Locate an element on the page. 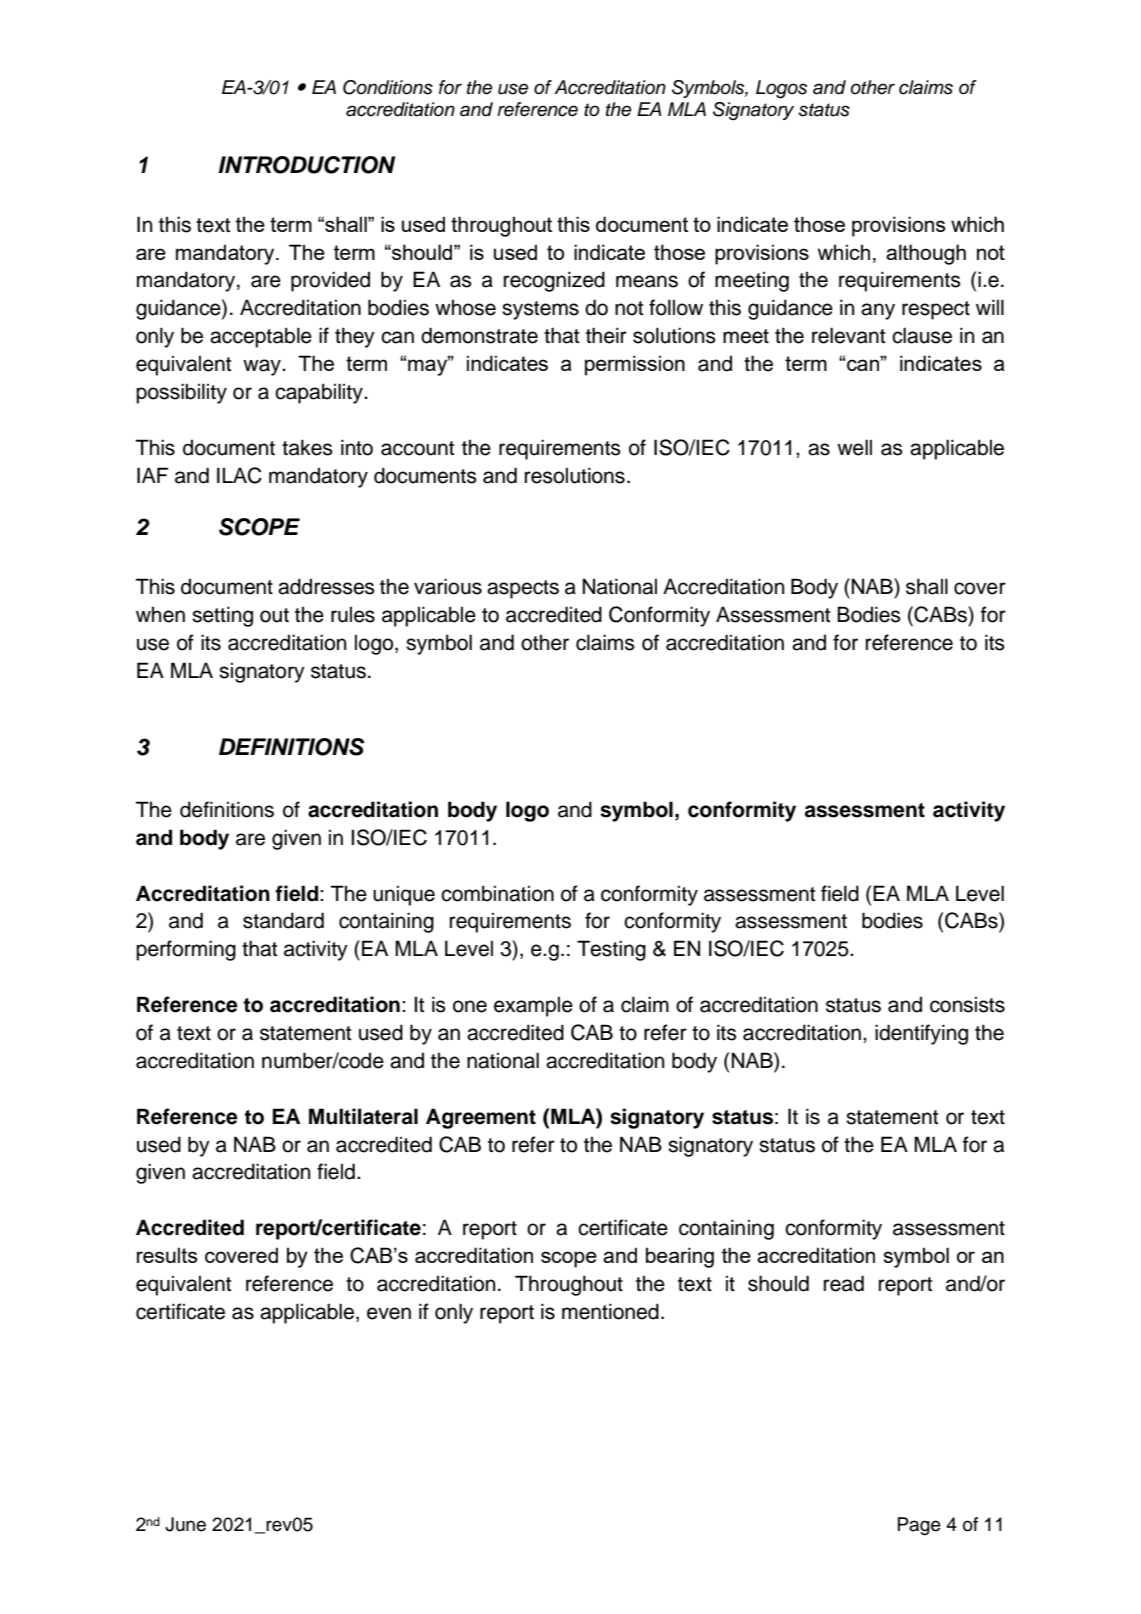 This page has width=1141, height=1614. consists is located at coordinates (967, 1004).
